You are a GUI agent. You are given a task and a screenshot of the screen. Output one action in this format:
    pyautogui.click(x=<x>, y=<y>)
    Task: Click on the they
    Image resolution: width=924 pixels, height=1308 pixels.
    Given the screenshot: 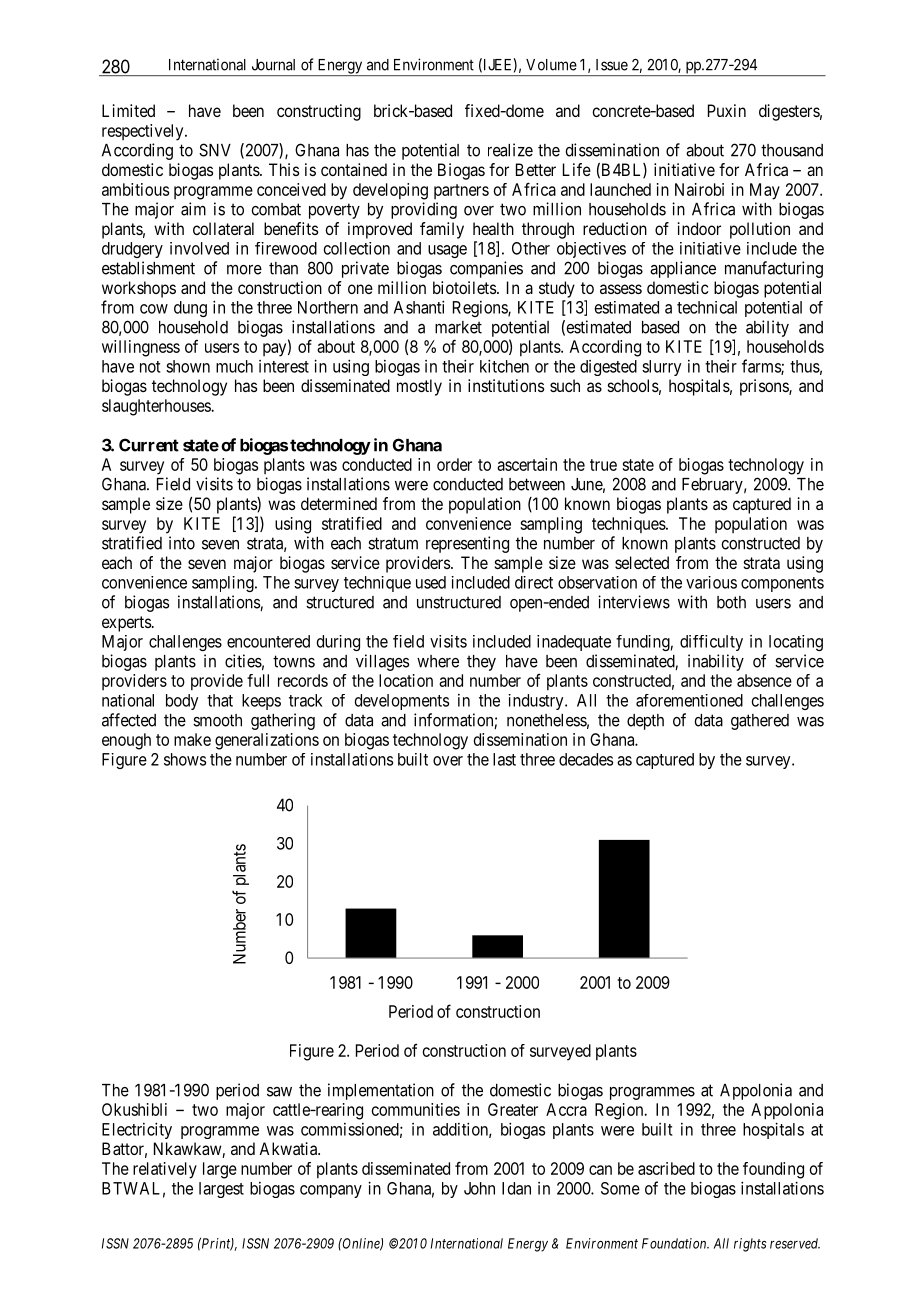 What is the action you would take?
    pyautogui.click(x=481, y=663)
